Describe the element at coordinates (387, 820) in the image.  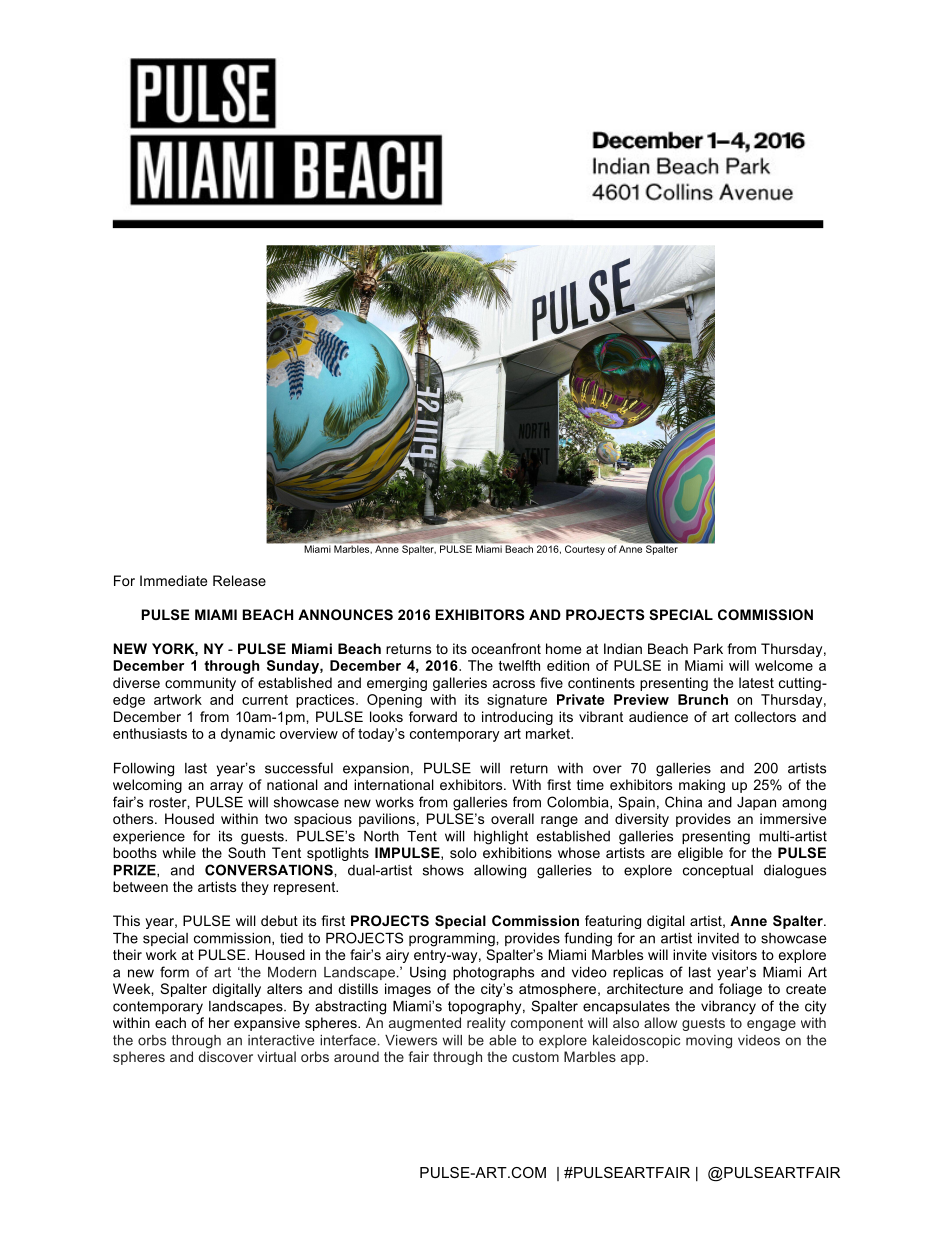
I see `pavilions` at that location.
